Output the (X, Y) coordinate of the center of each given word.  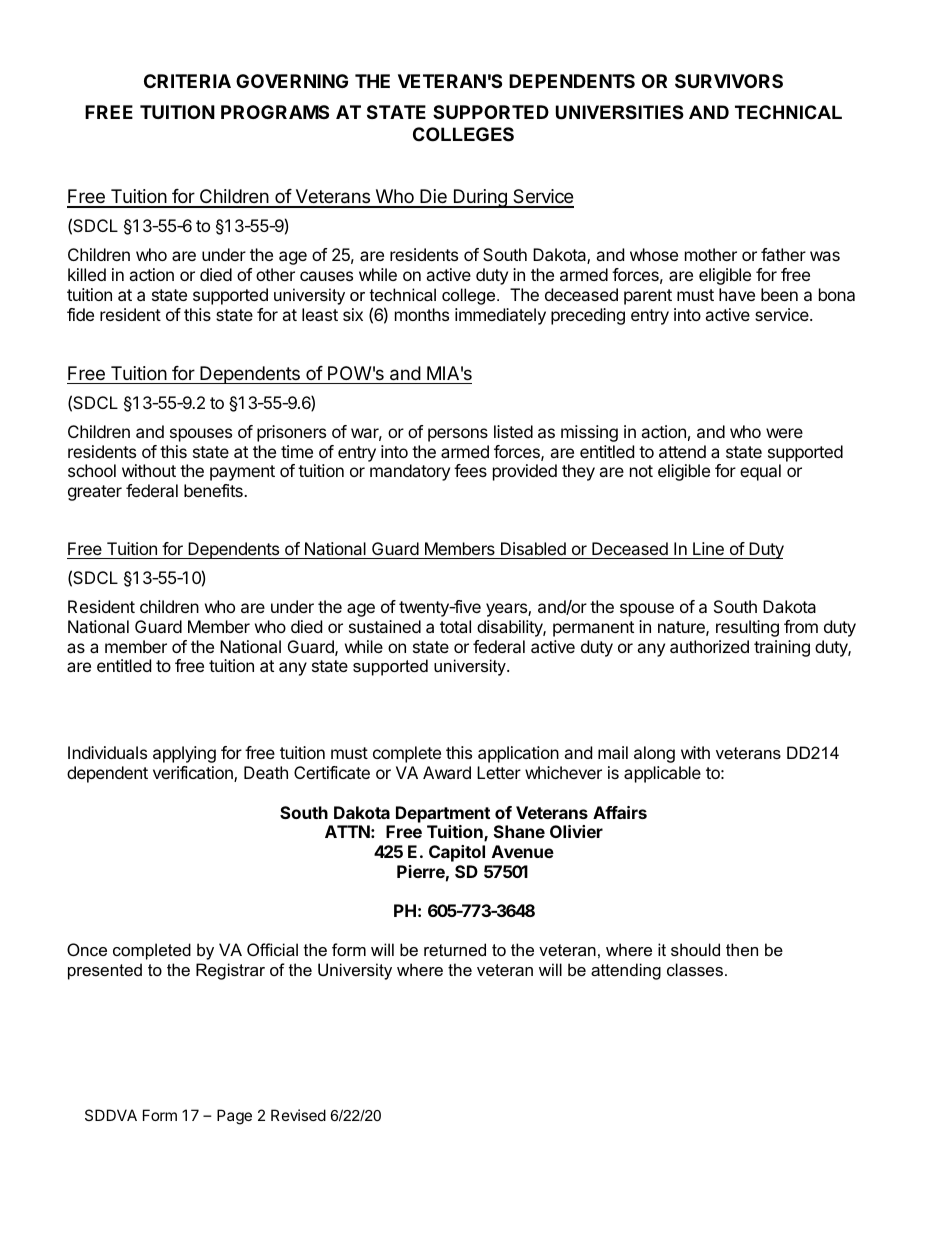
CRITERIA (187, 81)
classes (695, 969)
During (480, 198)
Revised (298, 1115)
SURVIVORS (729, 81)
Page (234, 1117)
